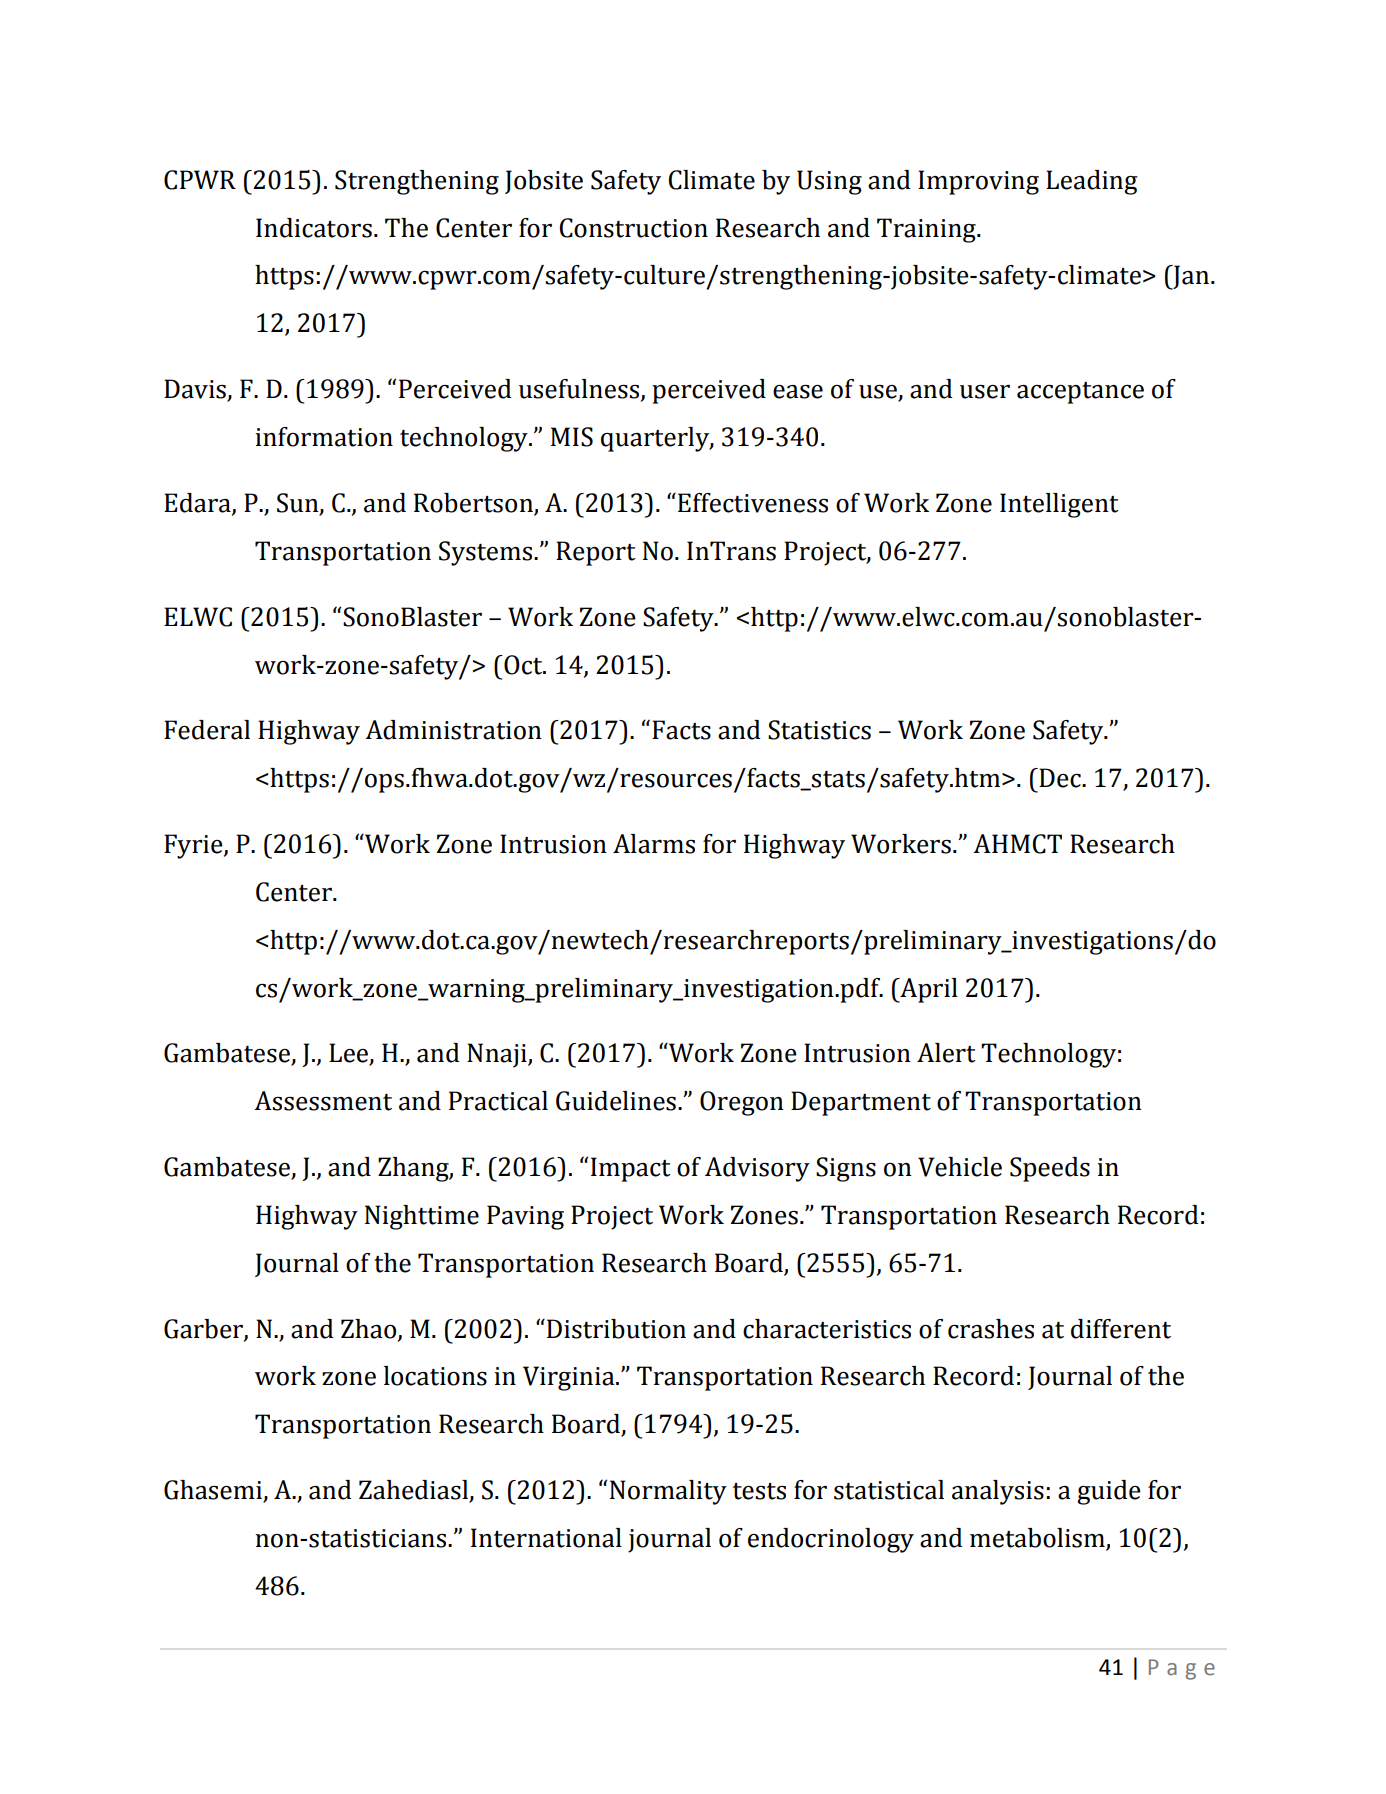 The height and width of the image is (1794, 1386). What do you see at coordinates (435, 1376) in the image?
I see `locations` at bounding box center [435, 1376].
